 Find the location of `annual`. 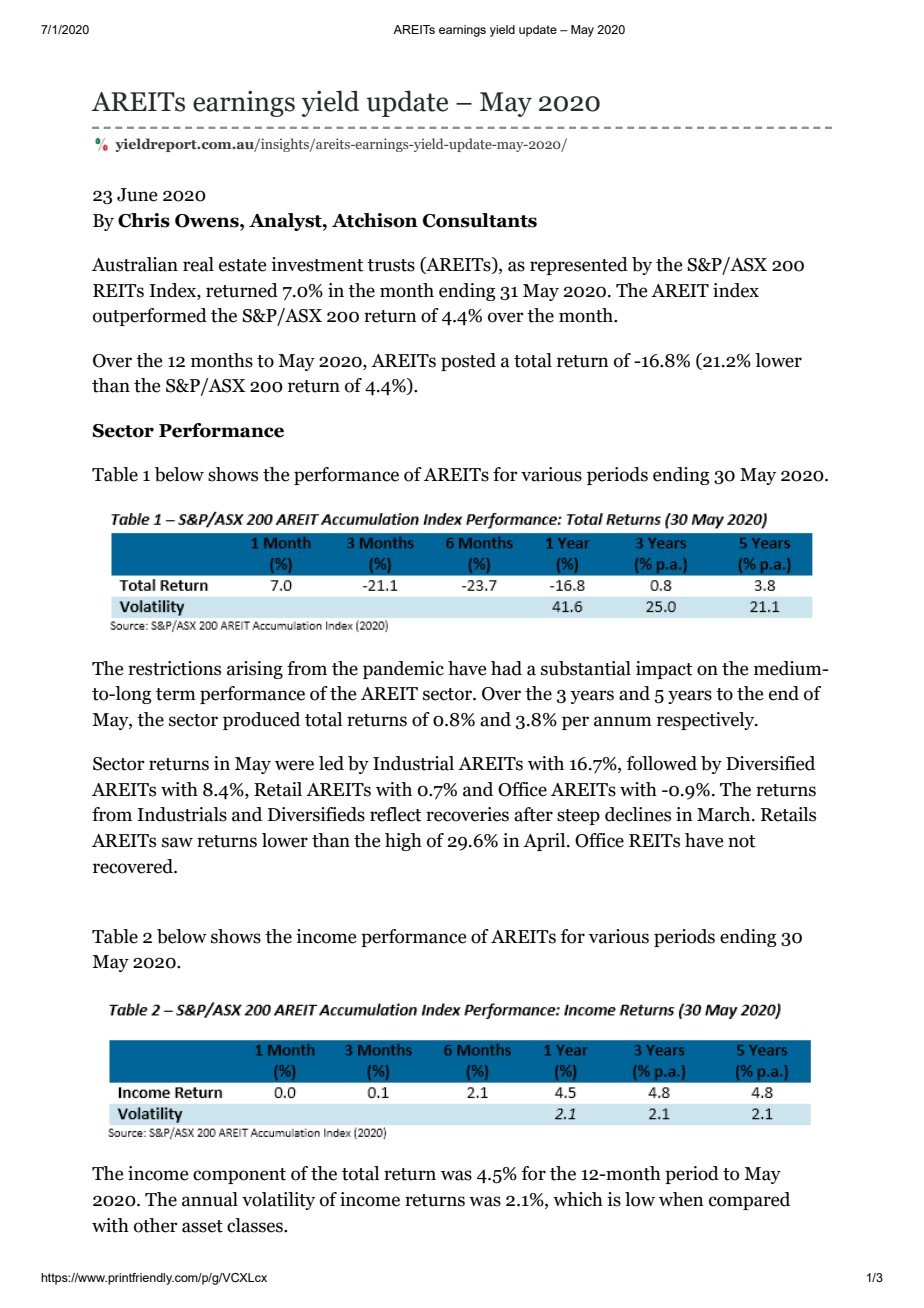

annual is located at coordinates (210, 1199).
